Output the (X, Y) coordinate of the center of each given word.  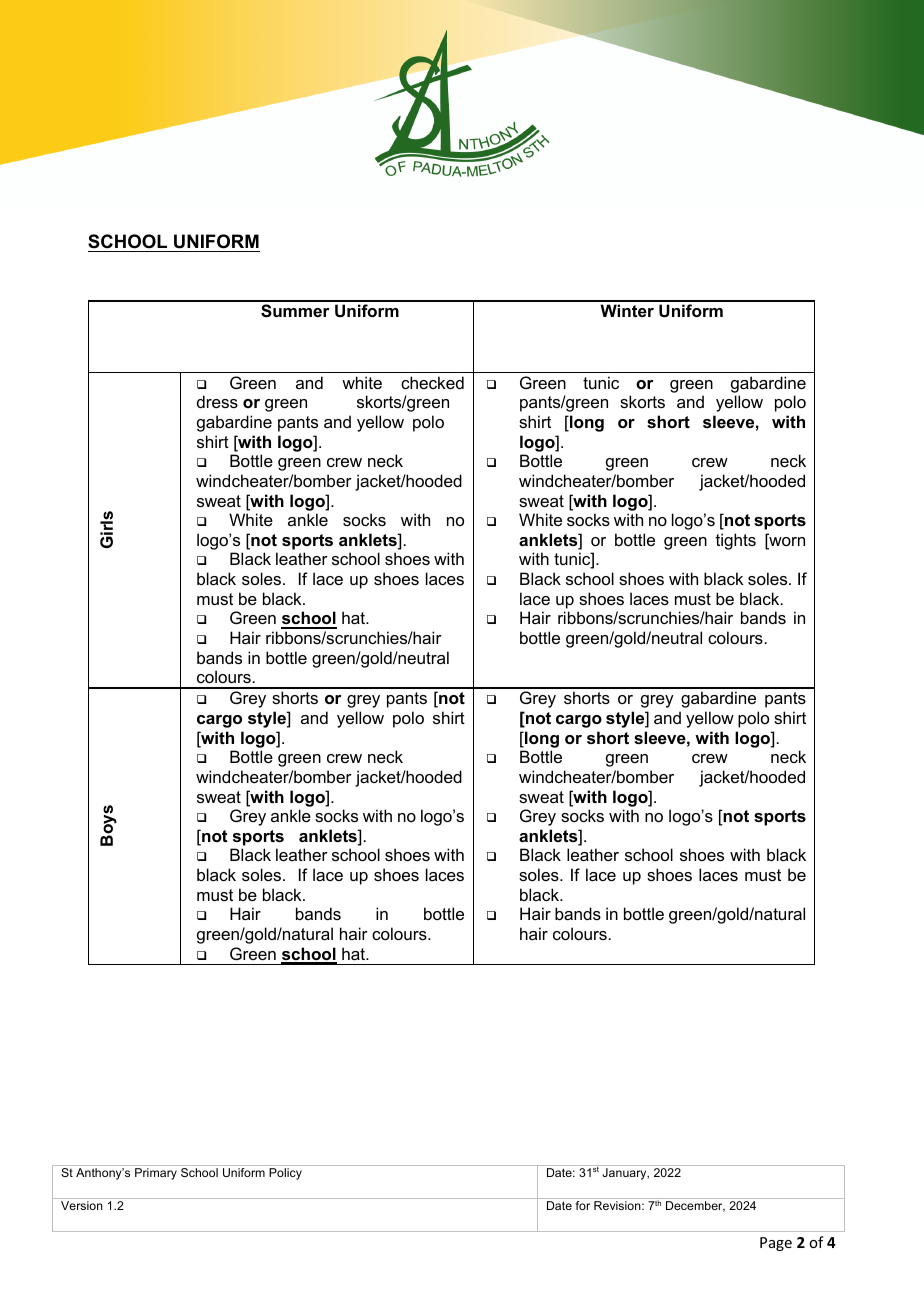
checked (432, 382)
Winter (627, 310)
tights (736, 541)
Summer (295, 311)
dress (217, 401)
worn (786, 543)
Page (776, 1244)
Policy (285, 1174)
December (695, 1206)
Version (82, 1205)
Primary (156, 1174)
